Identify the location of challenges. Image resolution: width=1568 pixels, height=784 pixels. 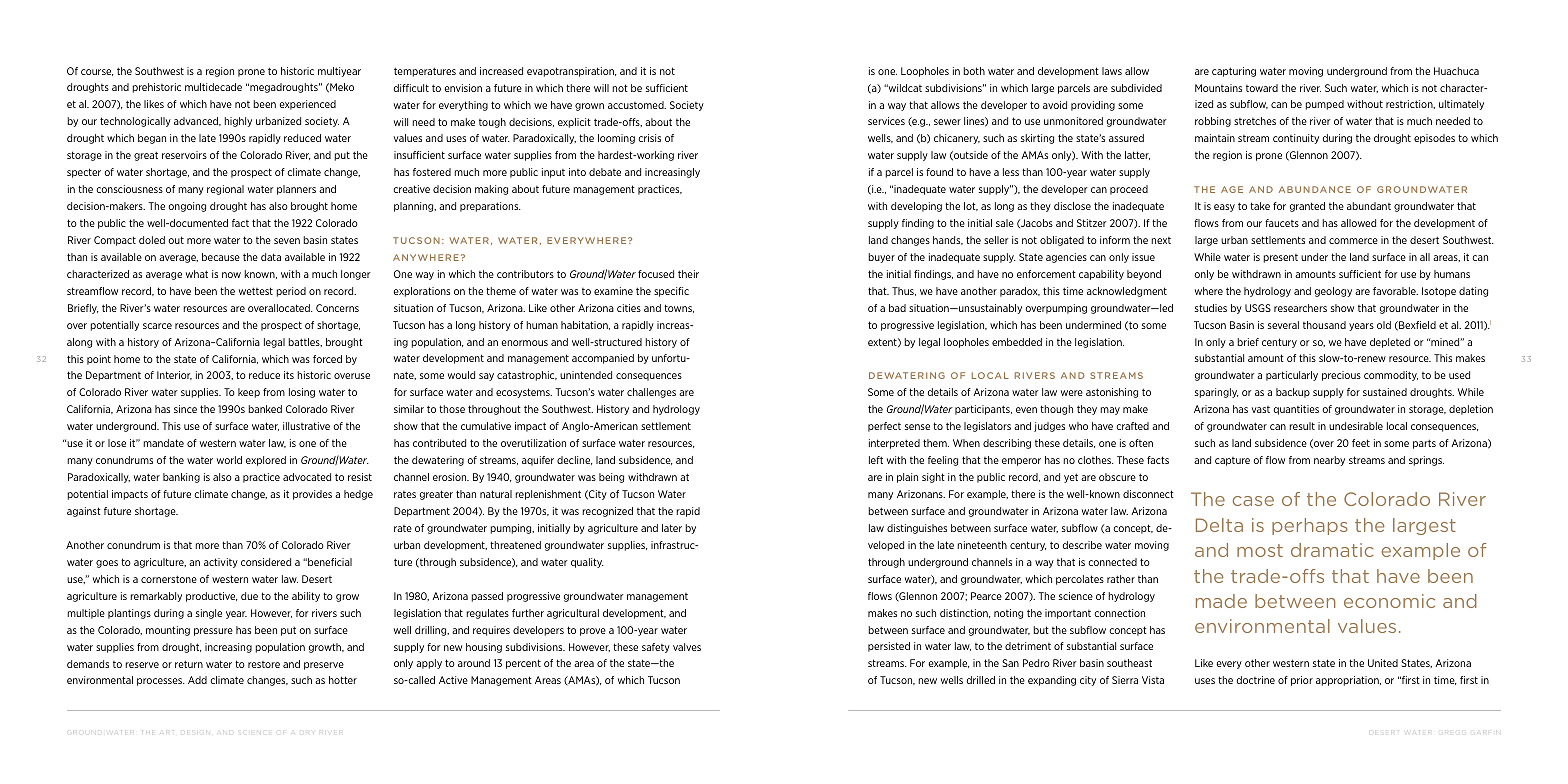
(651, 393).
